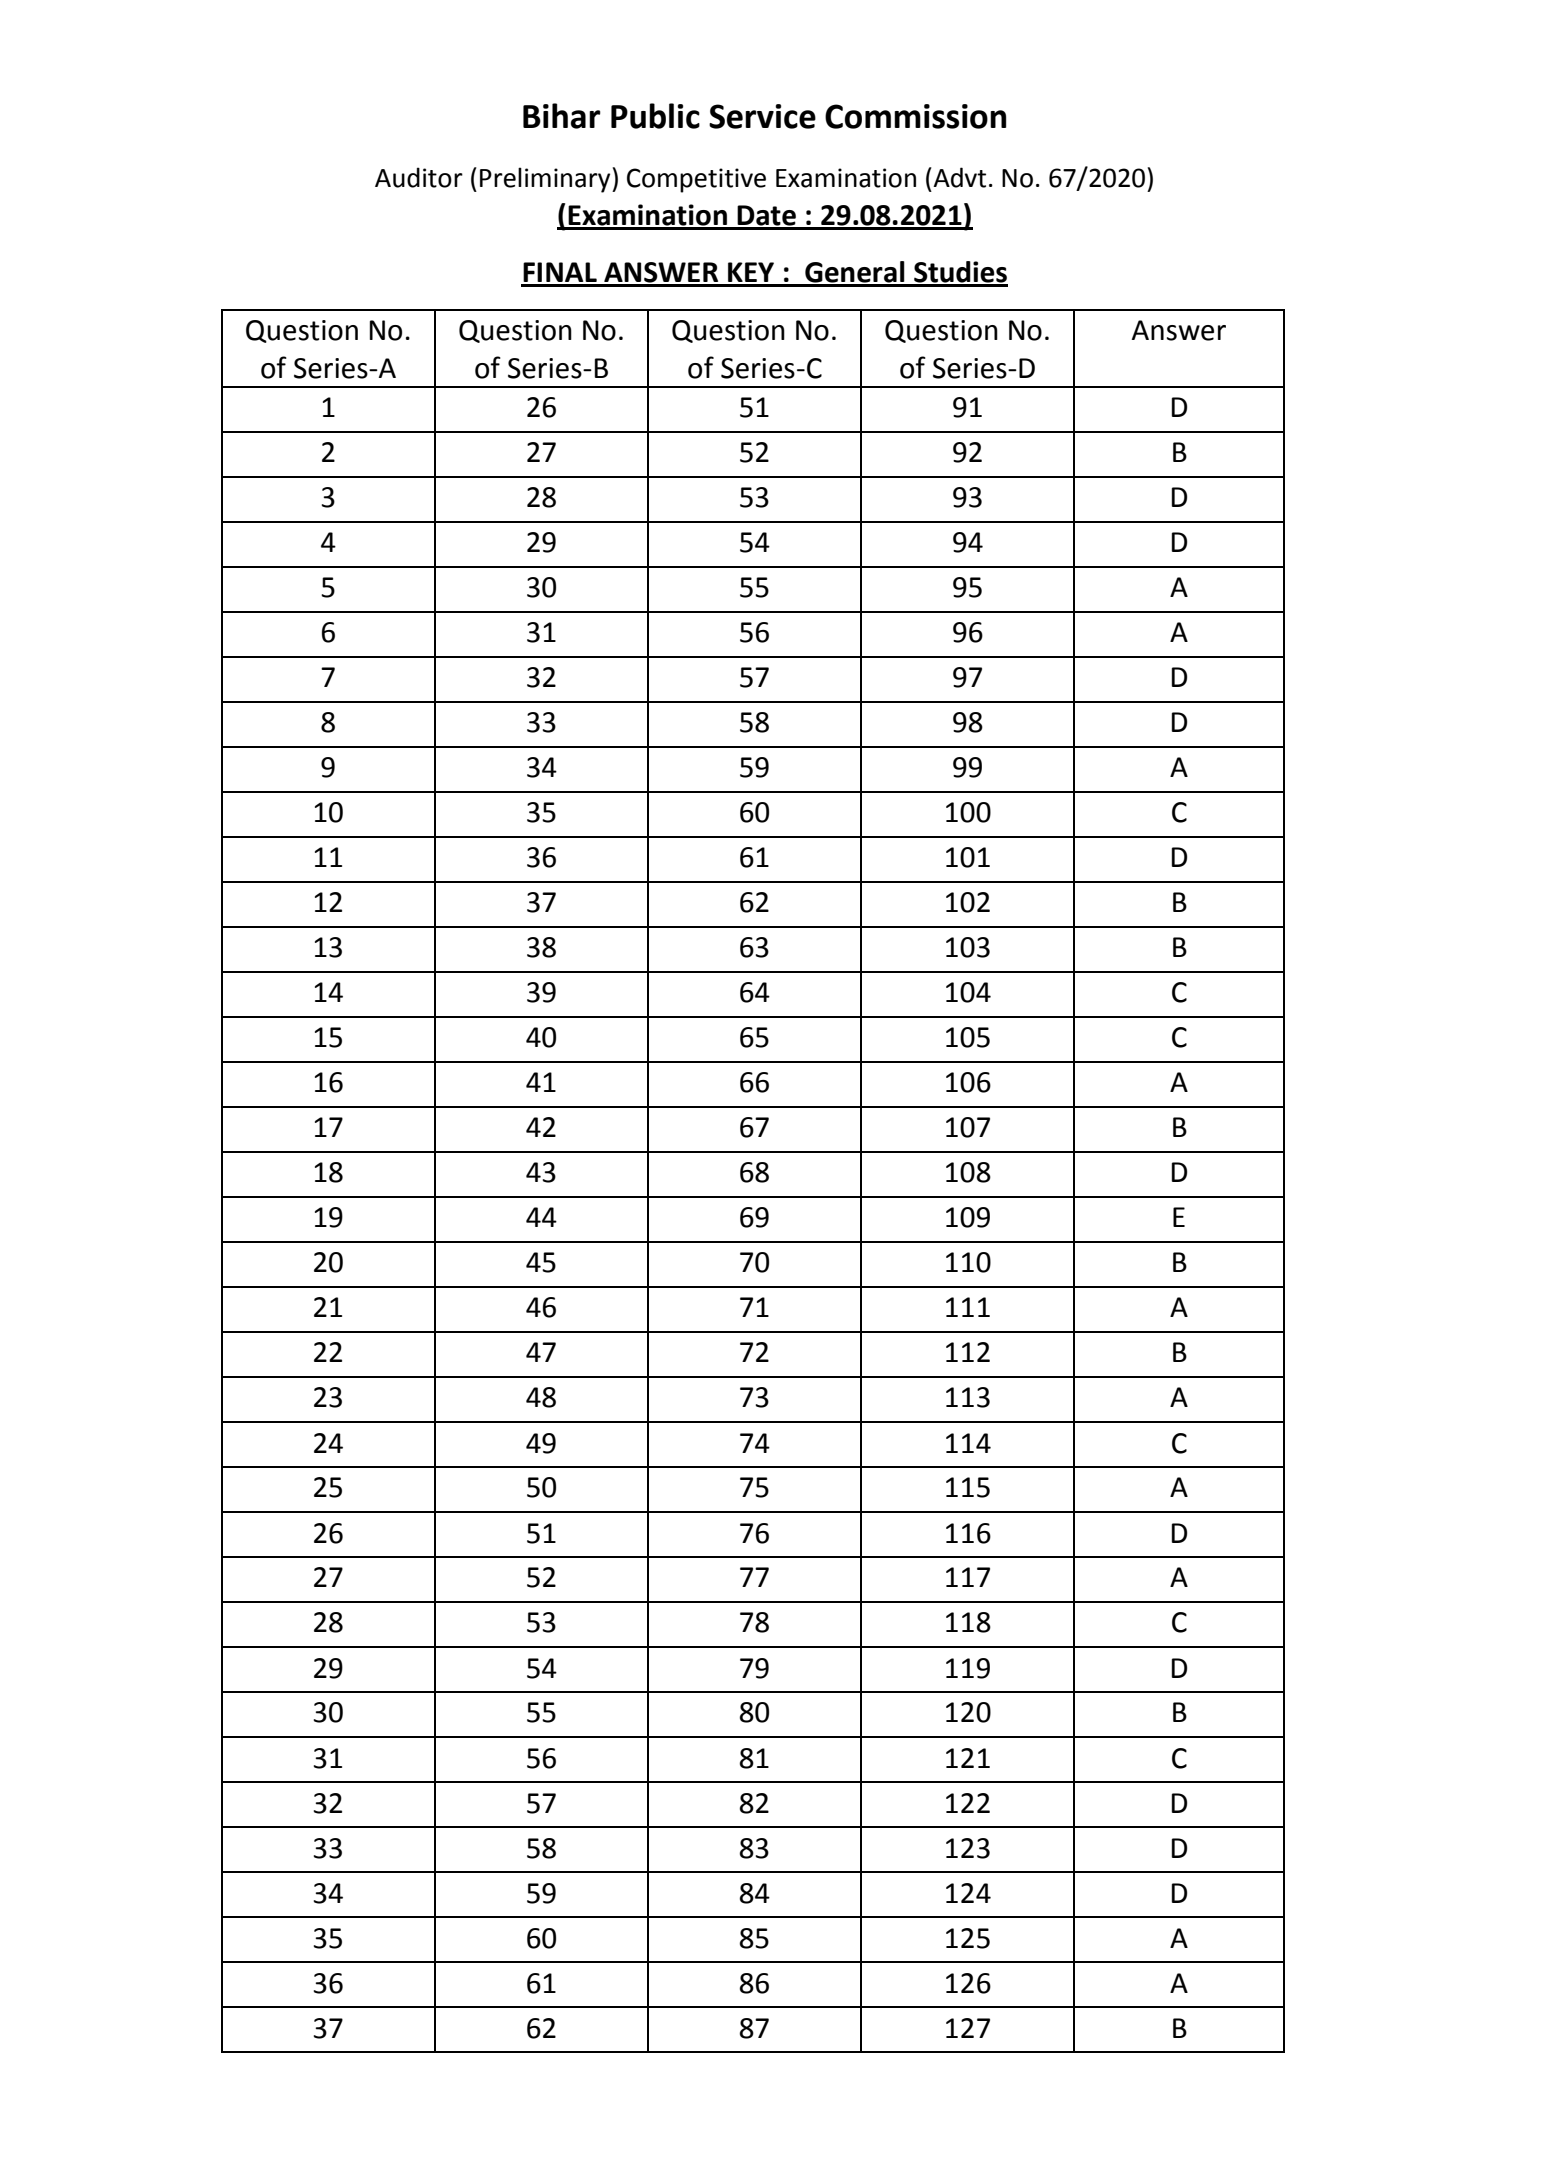 The width and height of the screenshot is (1545, 2184). Describe the element at coordinates (419, 177) in the screenshot. I see `Auditor` at that location.
